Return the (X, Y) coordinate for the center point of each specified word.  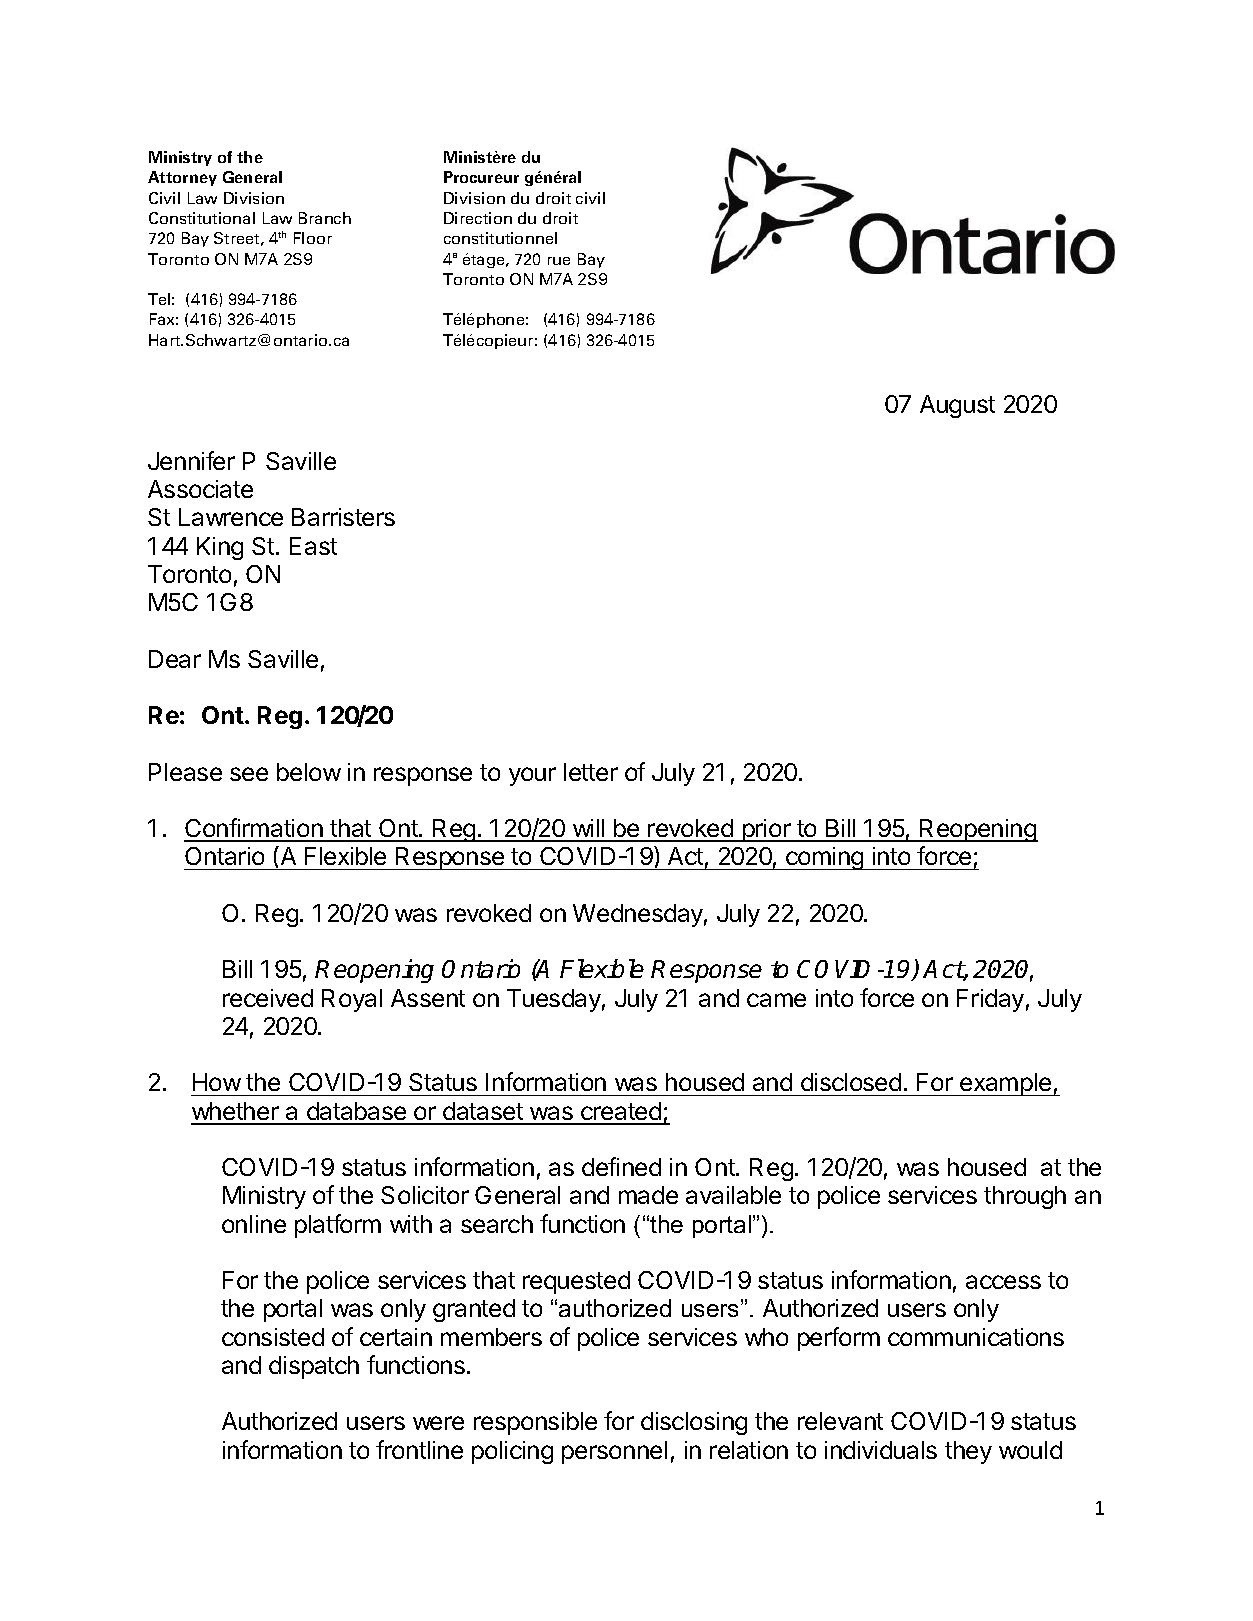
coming (825, 858)
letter (591, 772)
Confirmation (254, 829)
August (957, 406)
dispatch (314, 1367)
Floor (313, 238)
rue (559, 261)
